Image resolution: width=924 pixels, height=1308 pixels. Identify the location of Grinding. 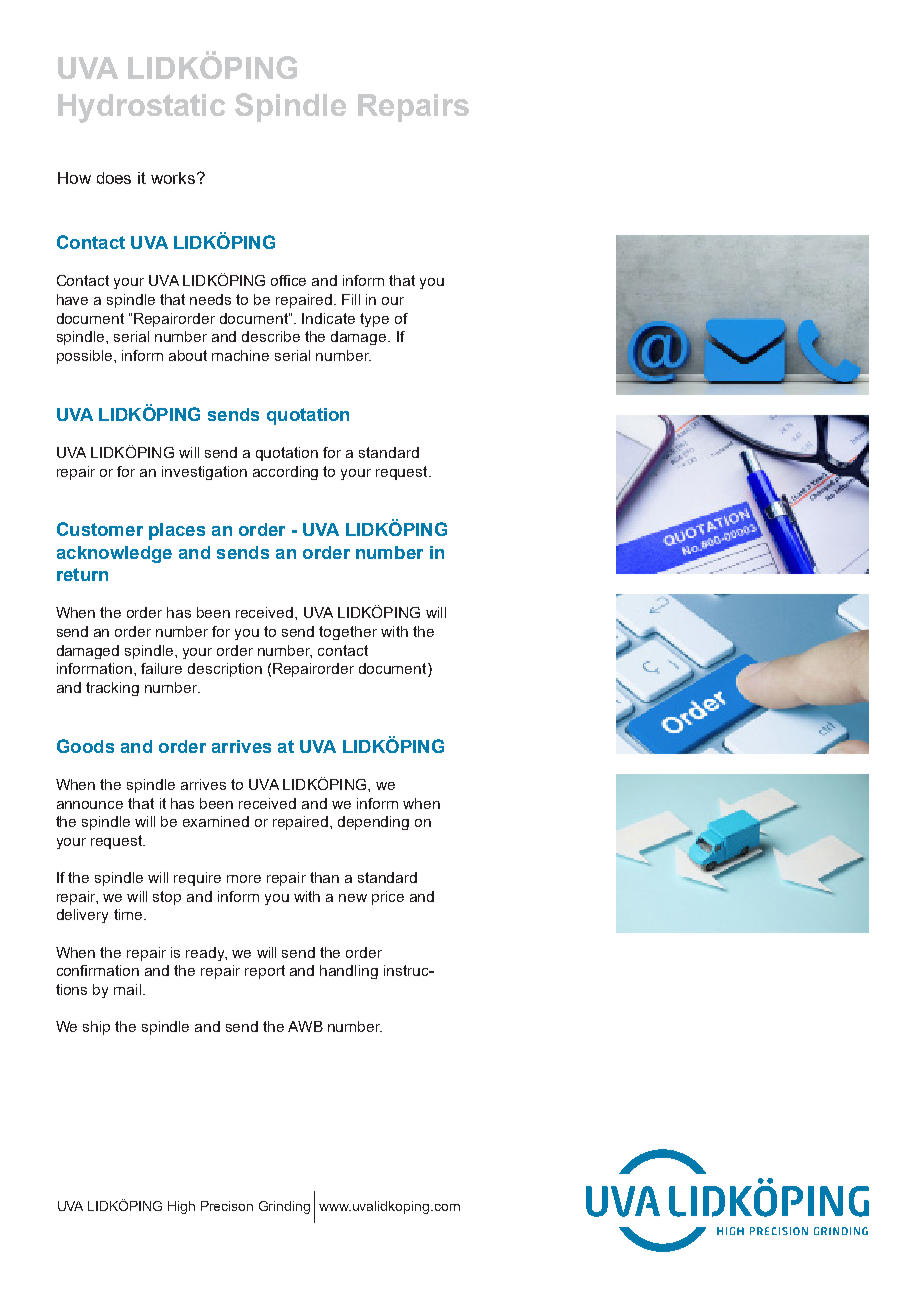
(284, 1207).
